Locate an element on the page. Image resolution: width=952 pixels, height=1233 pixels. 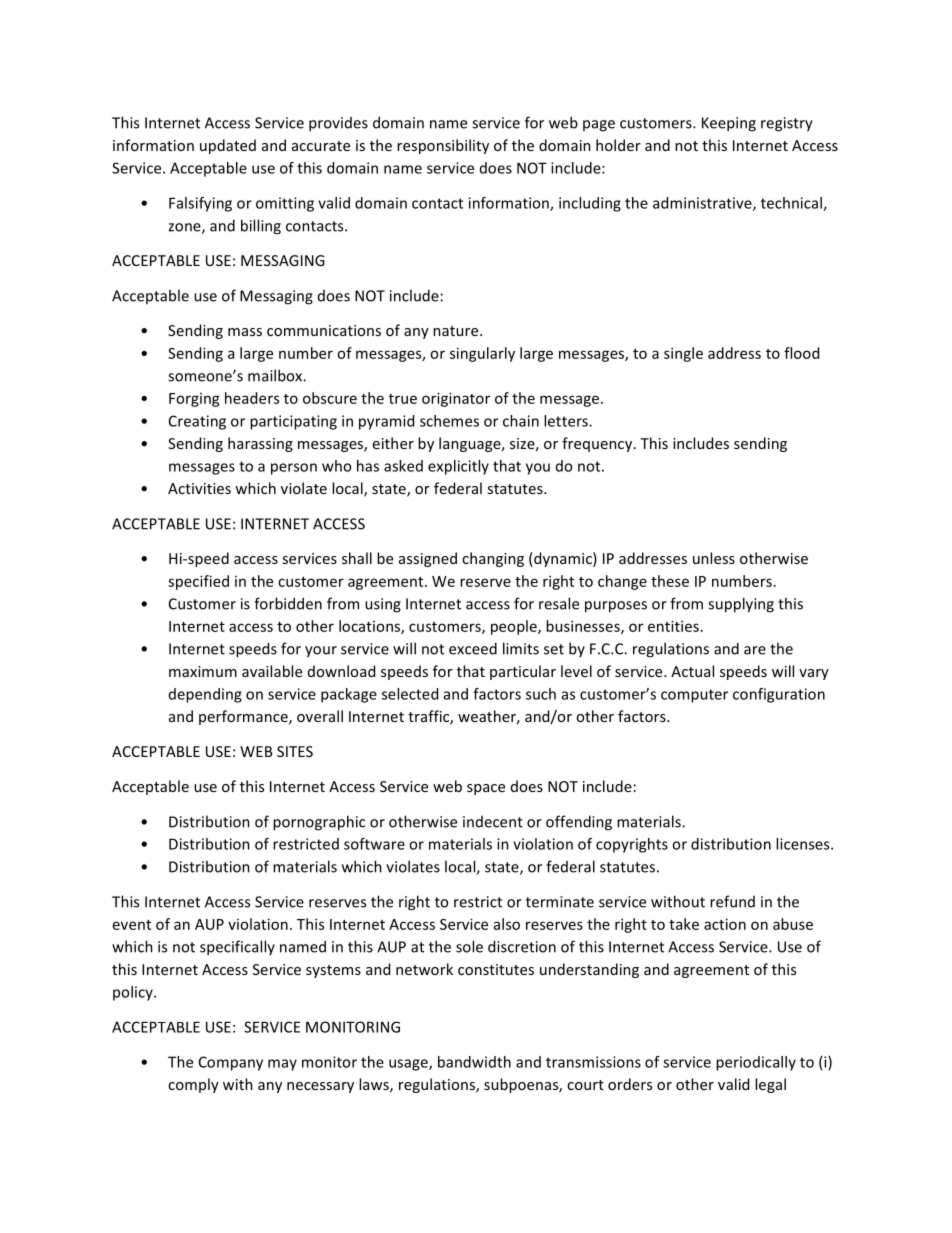
people is located at coordinates (515, 627).
